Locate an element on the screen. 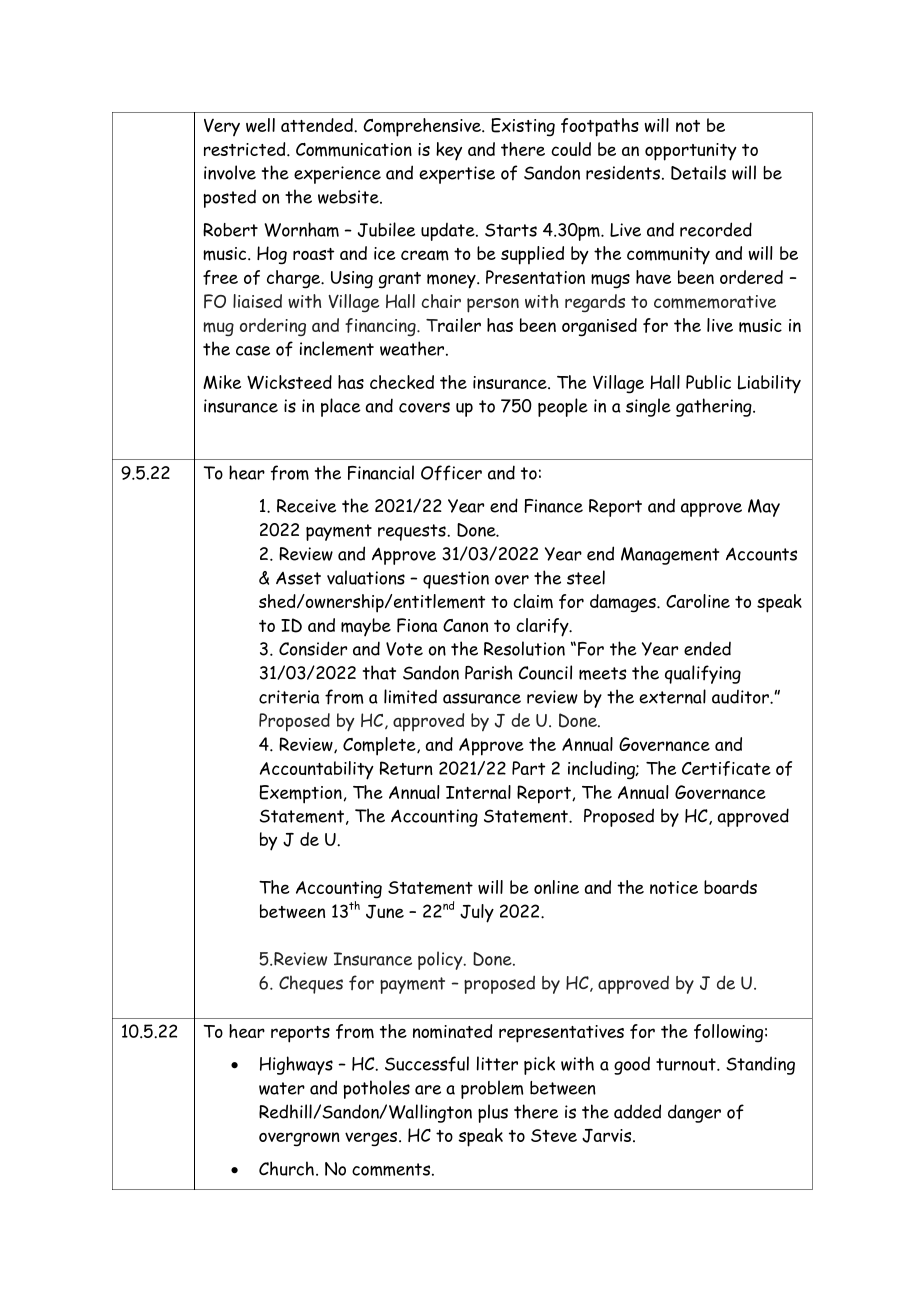  opportunity is located at coordinates (691, 152).
